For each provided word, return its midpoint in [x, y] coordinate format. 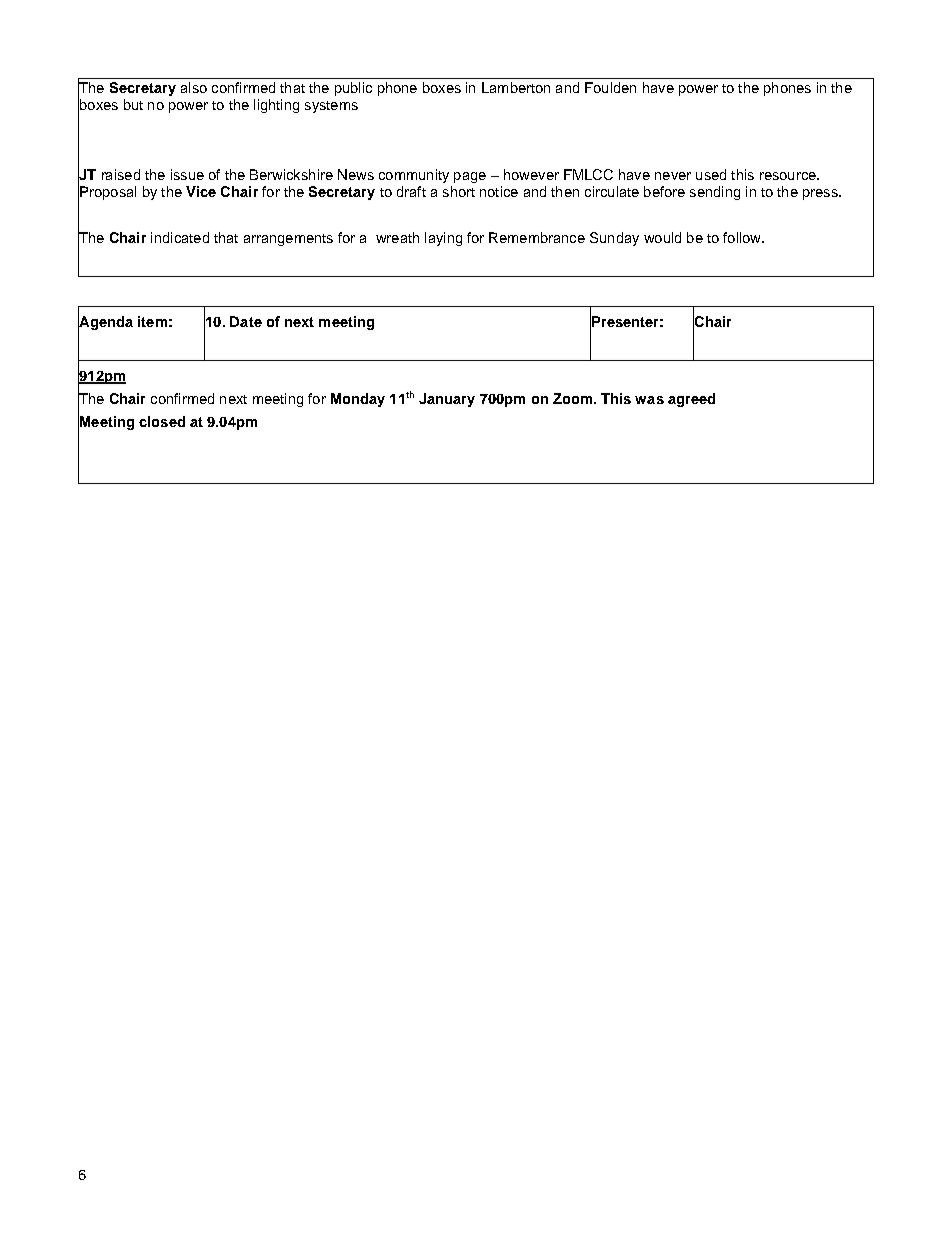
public [353, 89]
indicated [180, 237]
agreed [691, 400]
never [673, 176]
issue [187, 174]
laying [443, 239]
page [470, 177]
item [152, 321]
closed [162, 421]
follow [743, 237]
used [711, 174]
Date [246, 321]
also [194, 87]
